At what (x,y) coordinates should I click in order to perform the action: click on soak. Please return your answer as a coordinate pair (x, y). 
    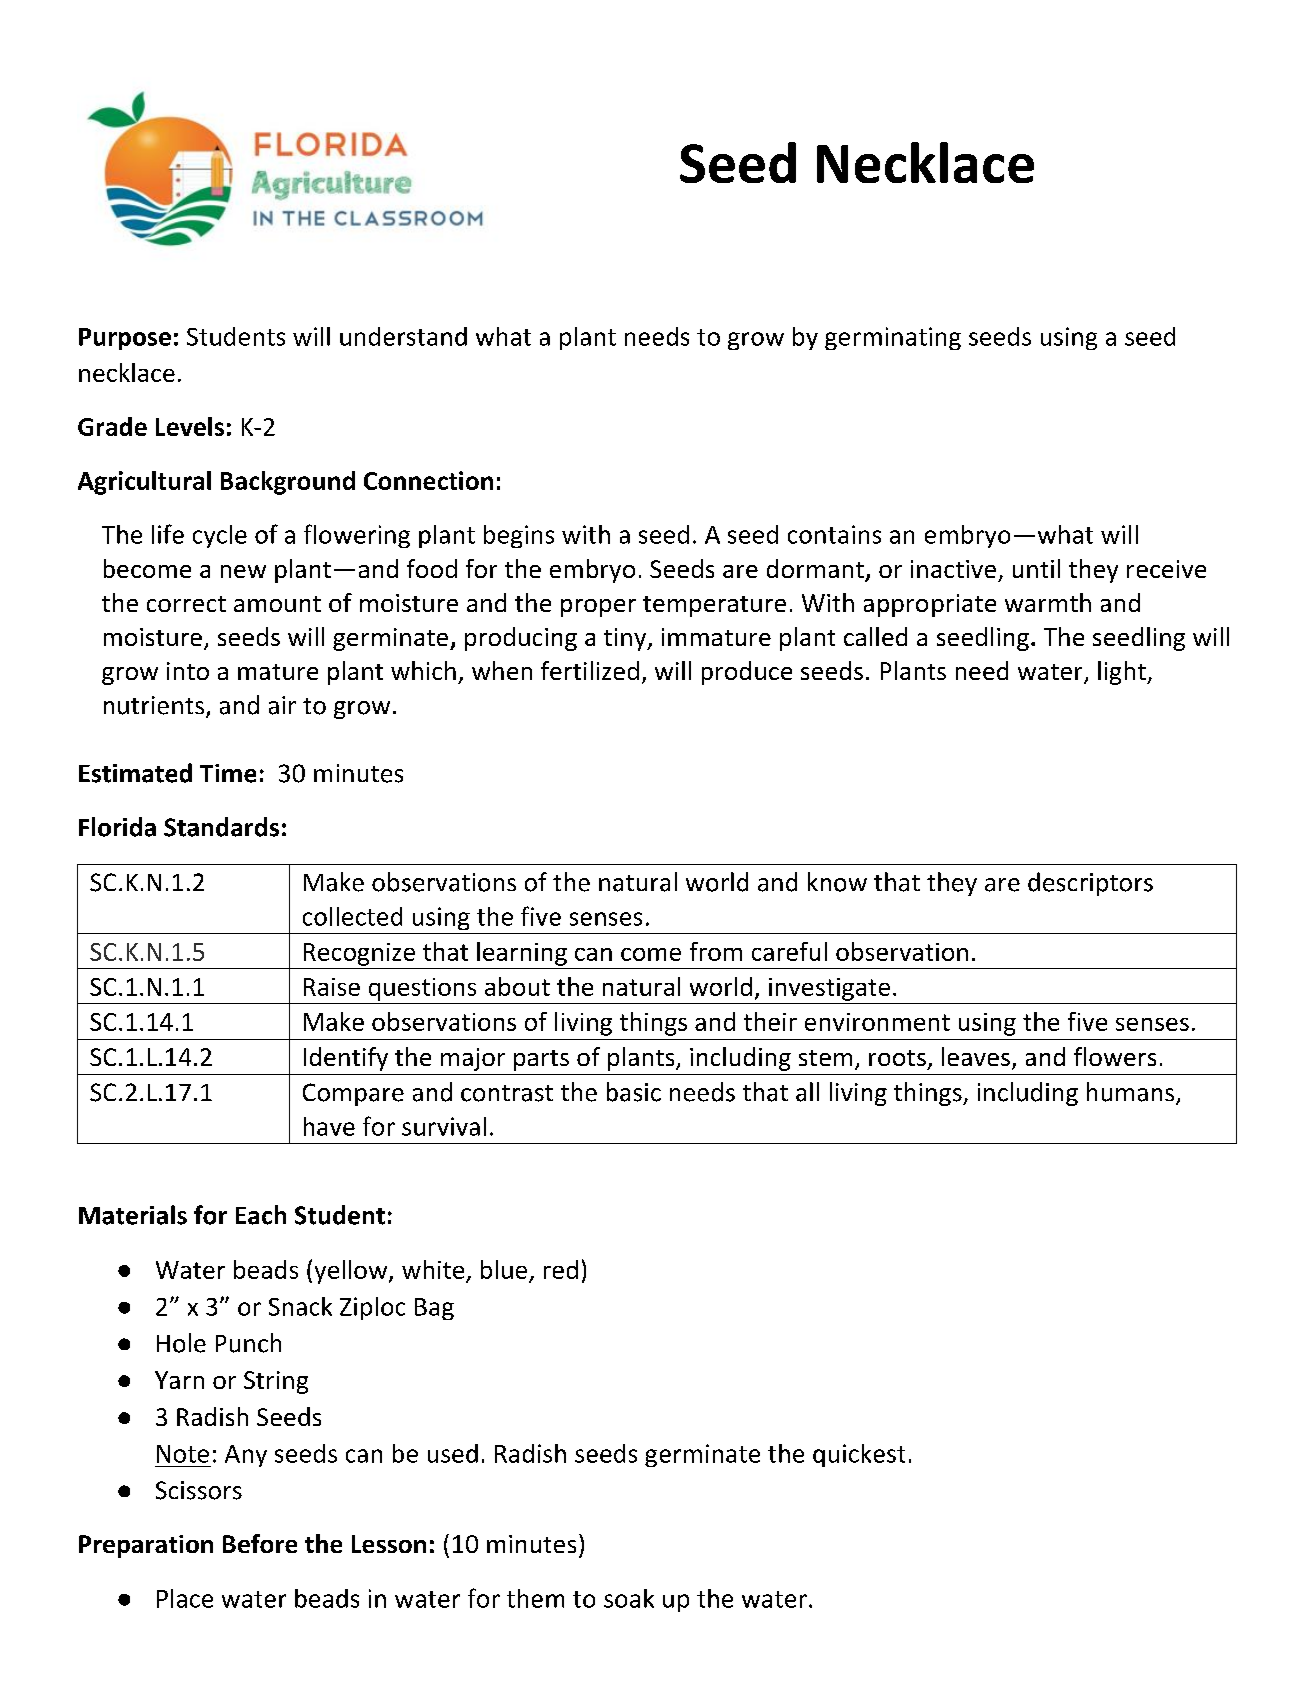
    Looking at the image, I should click on (629, 1598).
